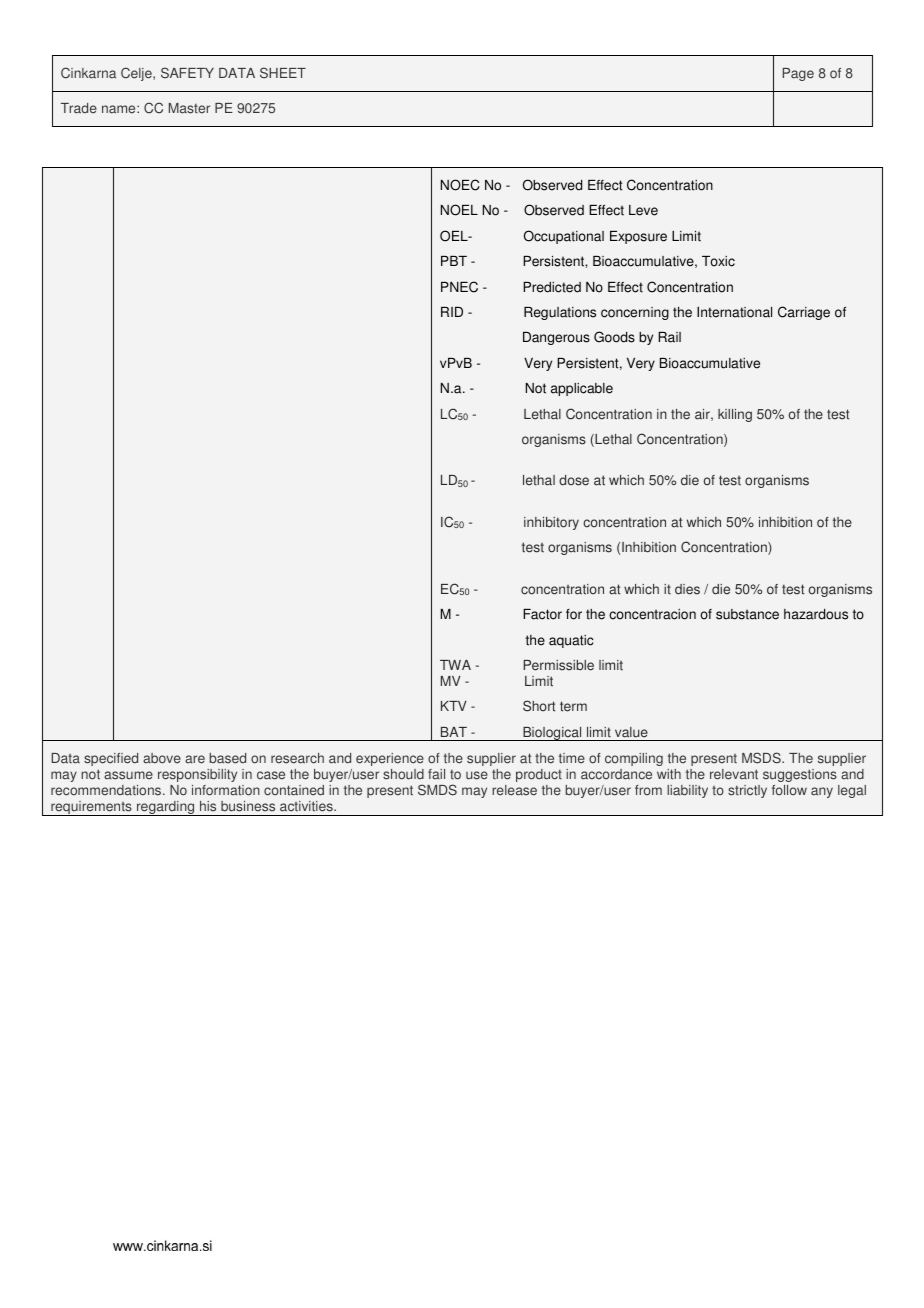  I want to click on dose, so click(574, 480).
